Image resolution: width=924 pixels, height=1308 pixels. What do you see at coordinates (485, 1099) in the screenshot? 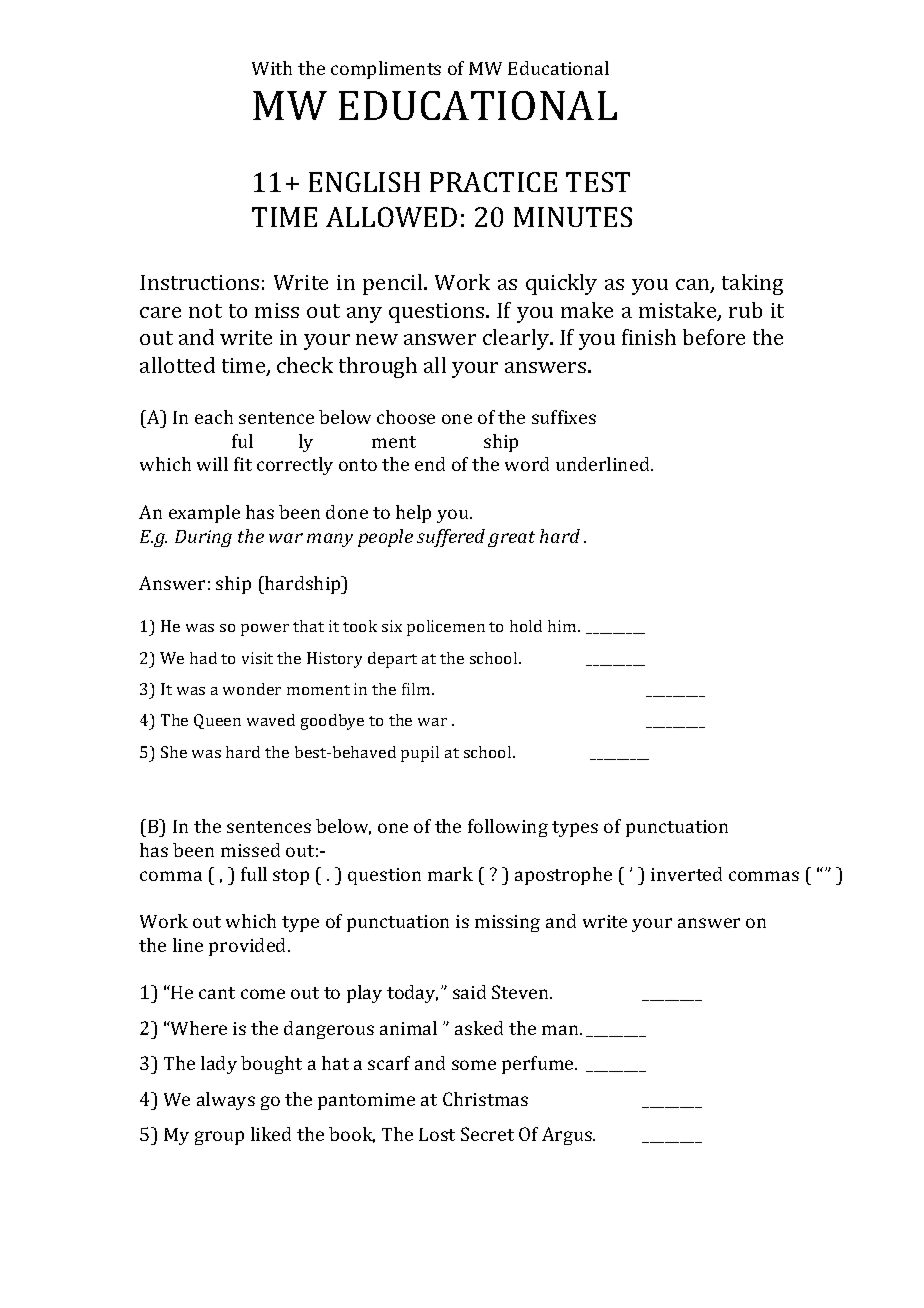
I see `Christmas` at bounding box center [485, 1099].
